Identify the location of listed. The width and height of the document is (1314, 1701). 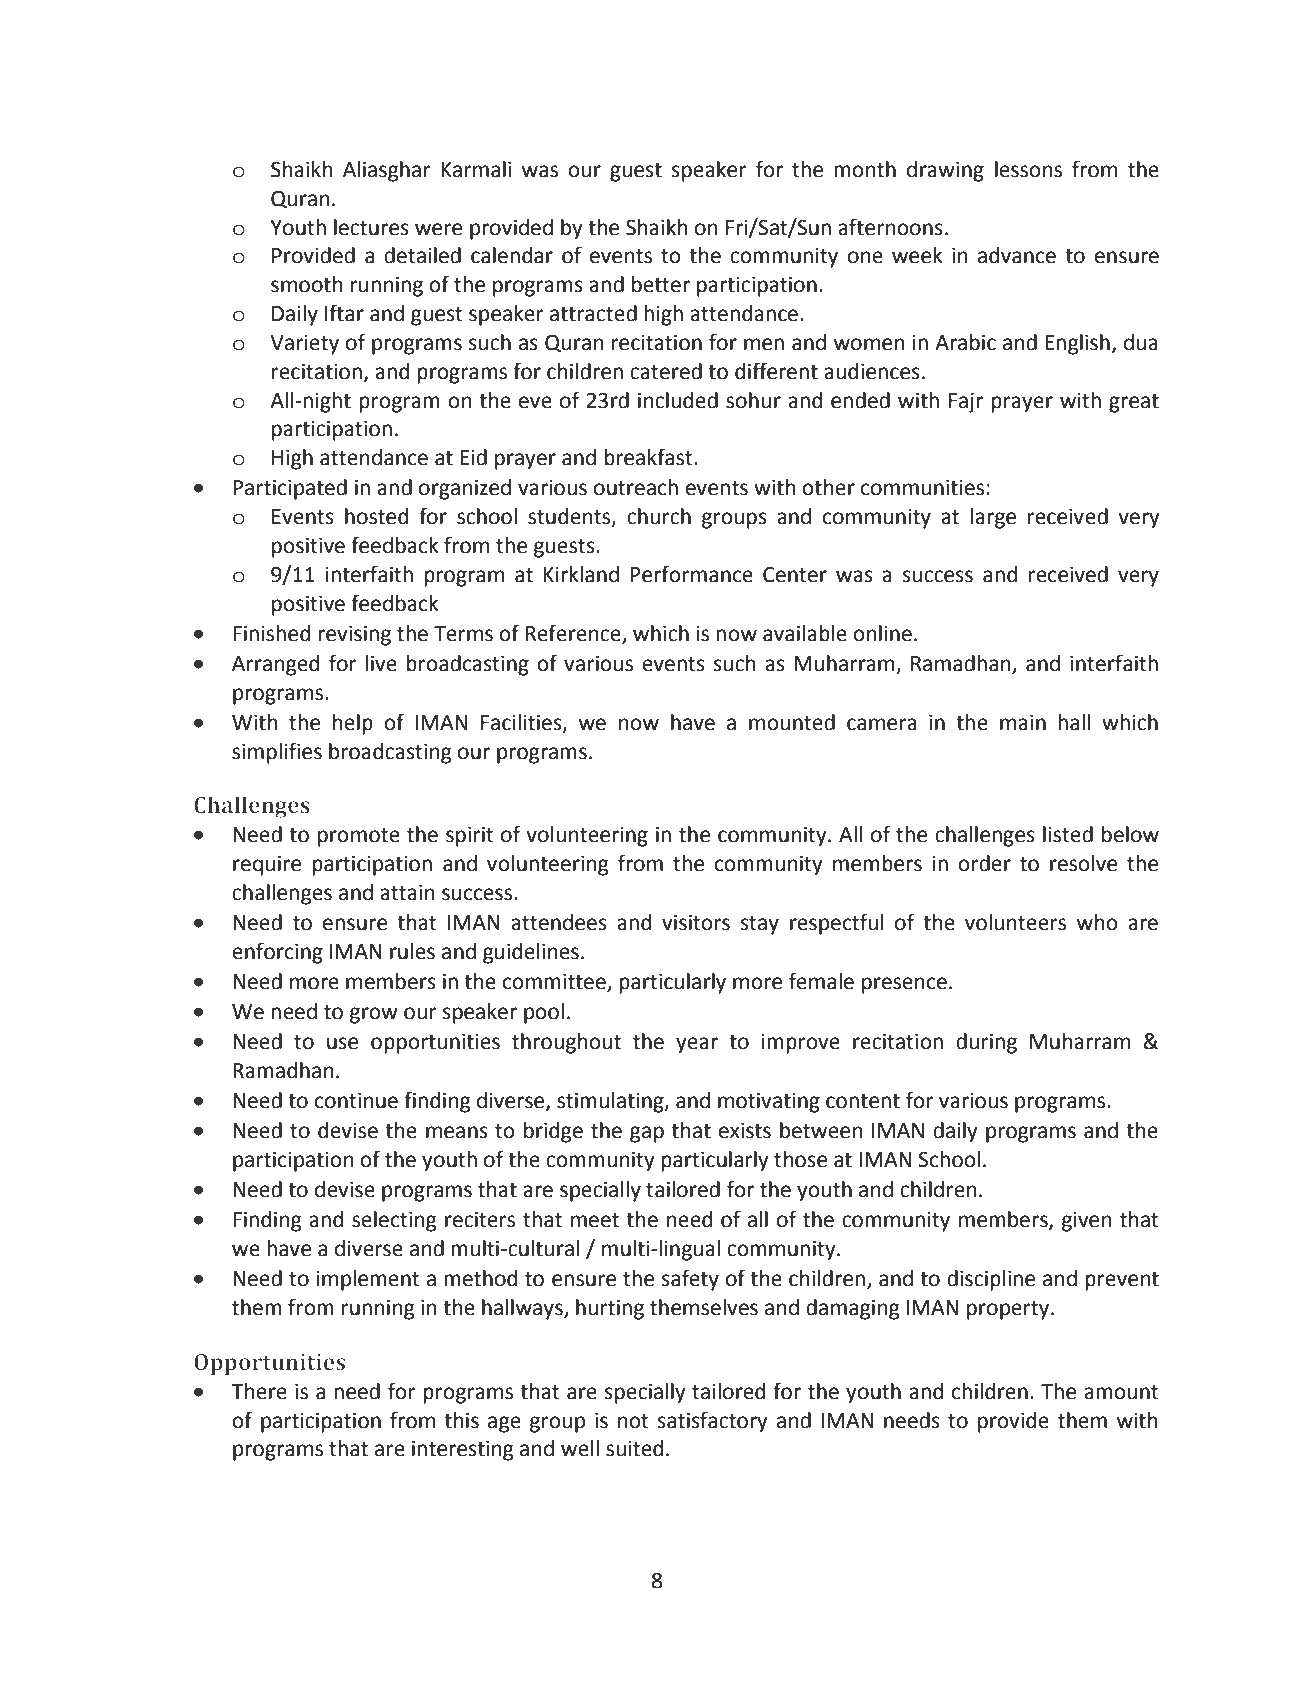
(1068, 834).
